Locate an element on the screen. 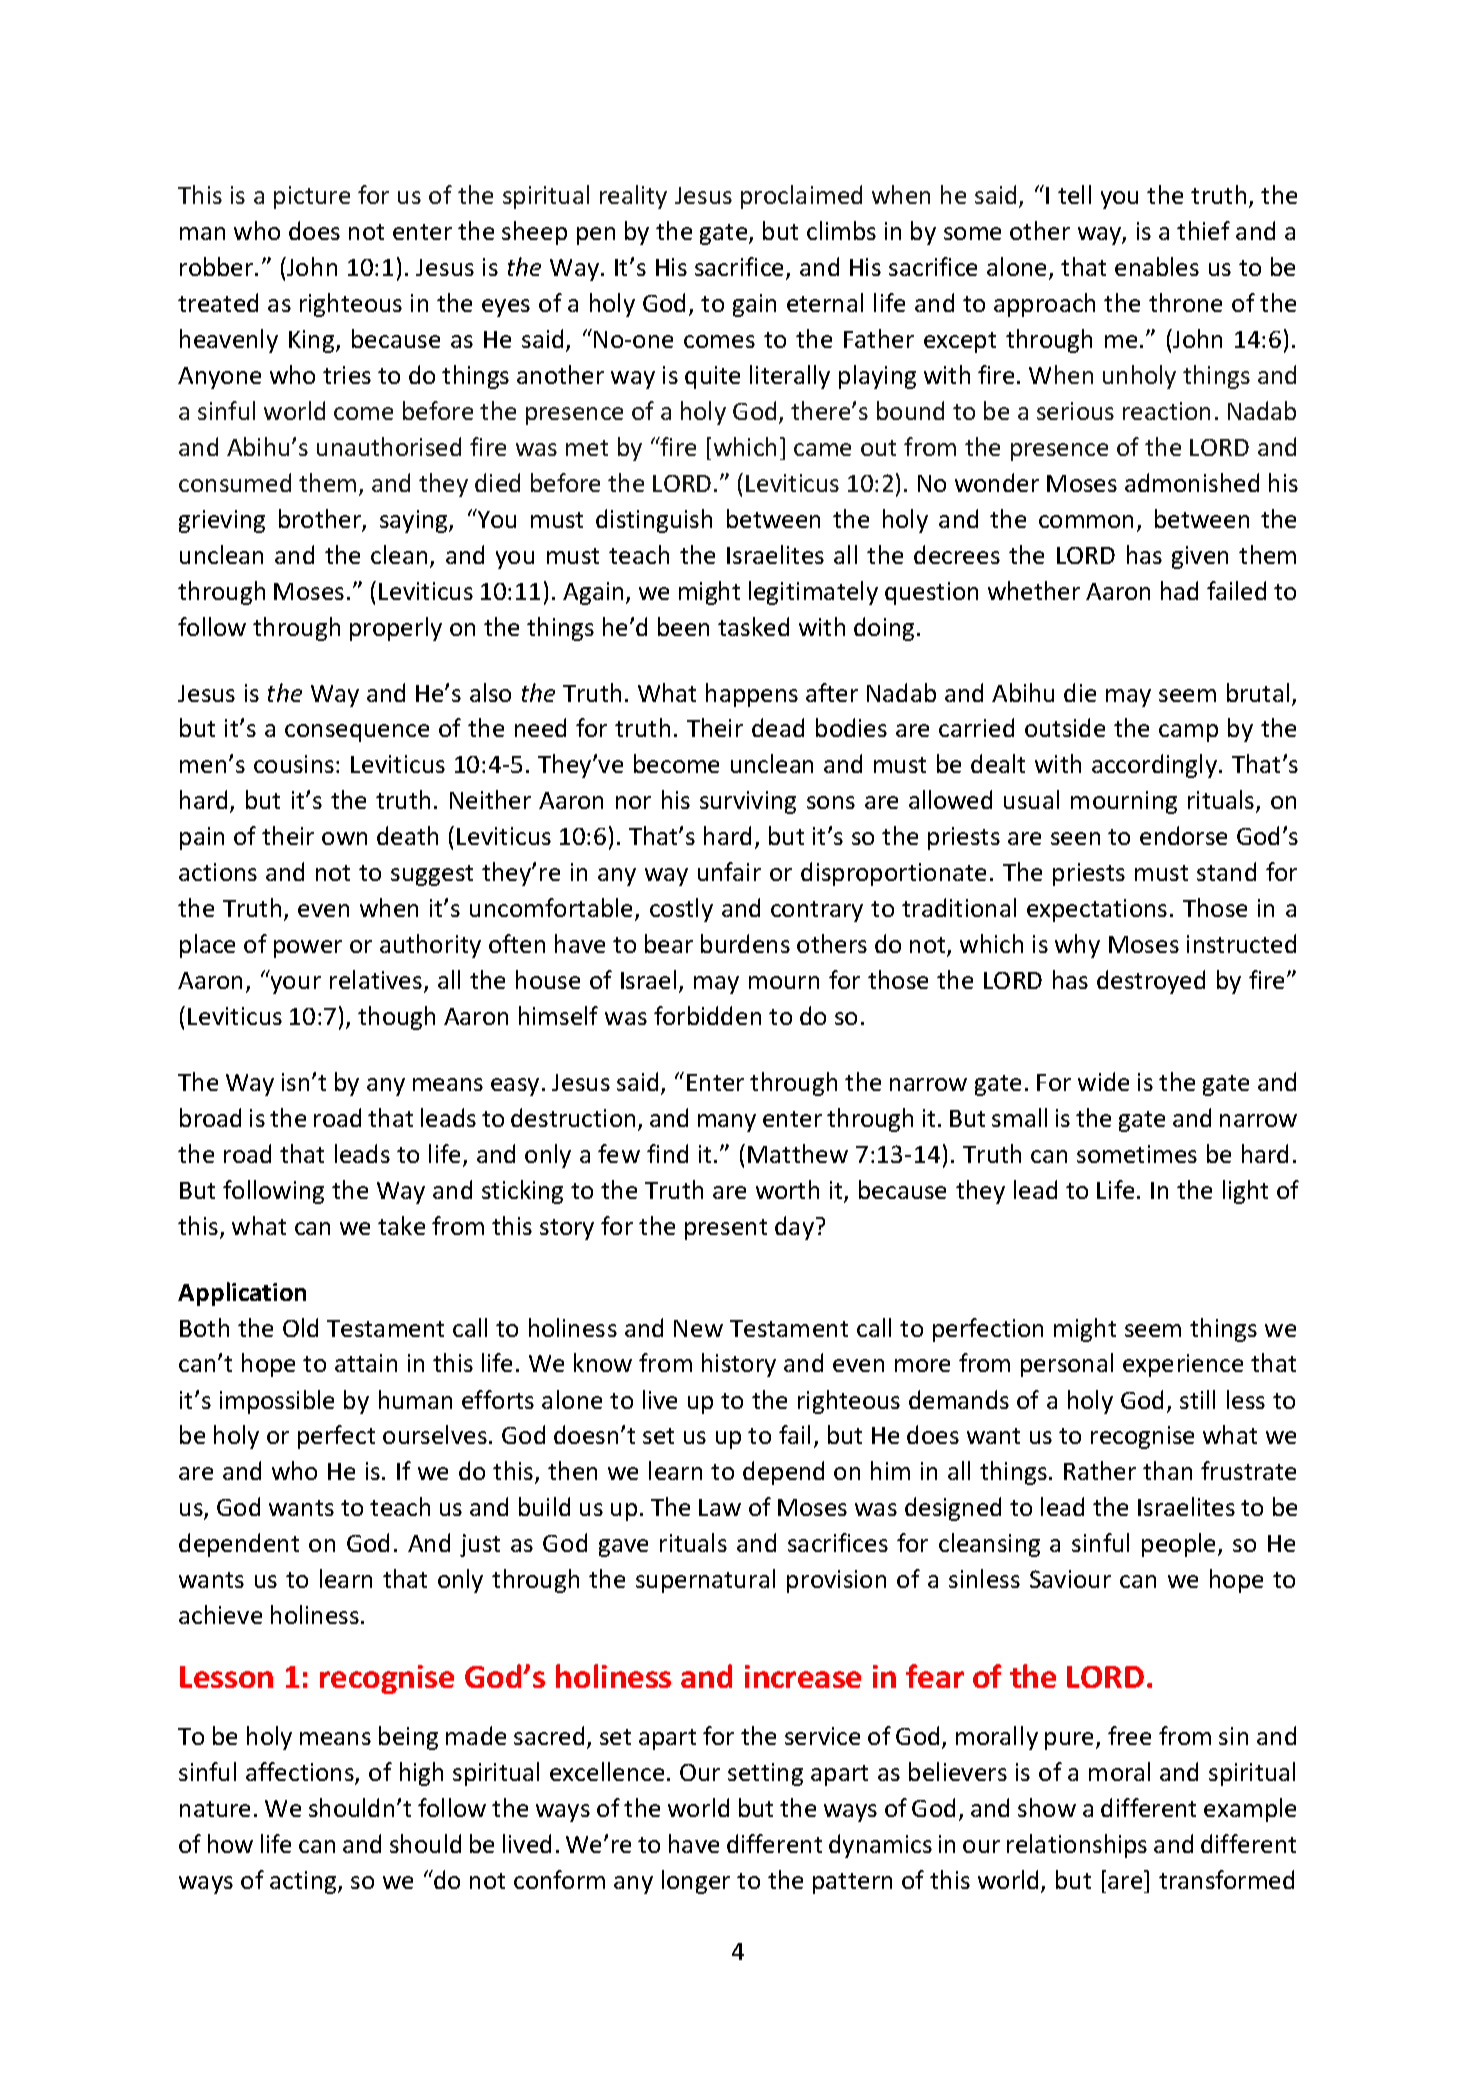  enables is located at coordinates (1157, 266).
